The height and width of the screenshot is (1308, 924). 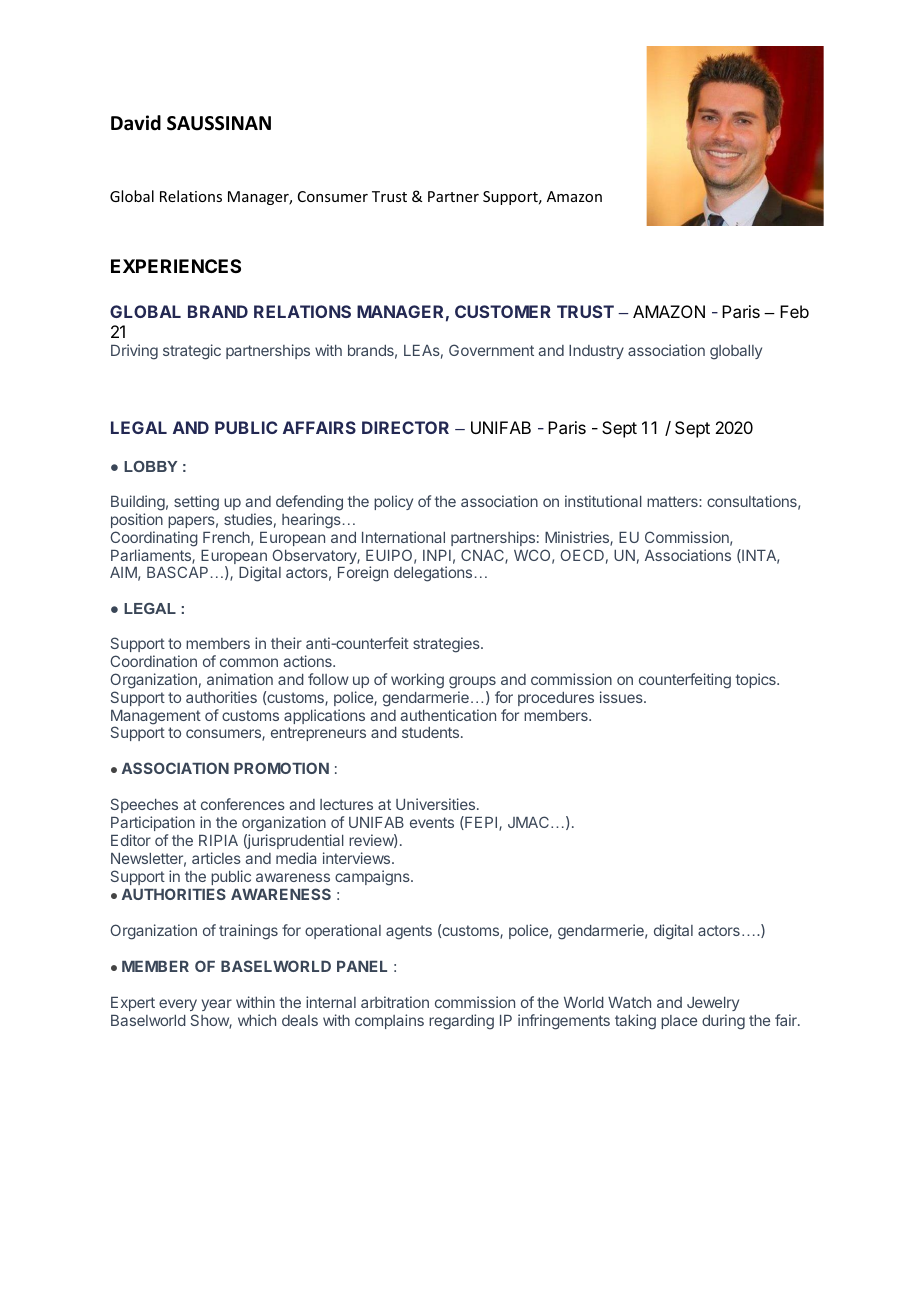 What do you see at coordinates (503, 311) in the screenshot?
I see `CUSTOMER` at bounding box center [503, 311].
